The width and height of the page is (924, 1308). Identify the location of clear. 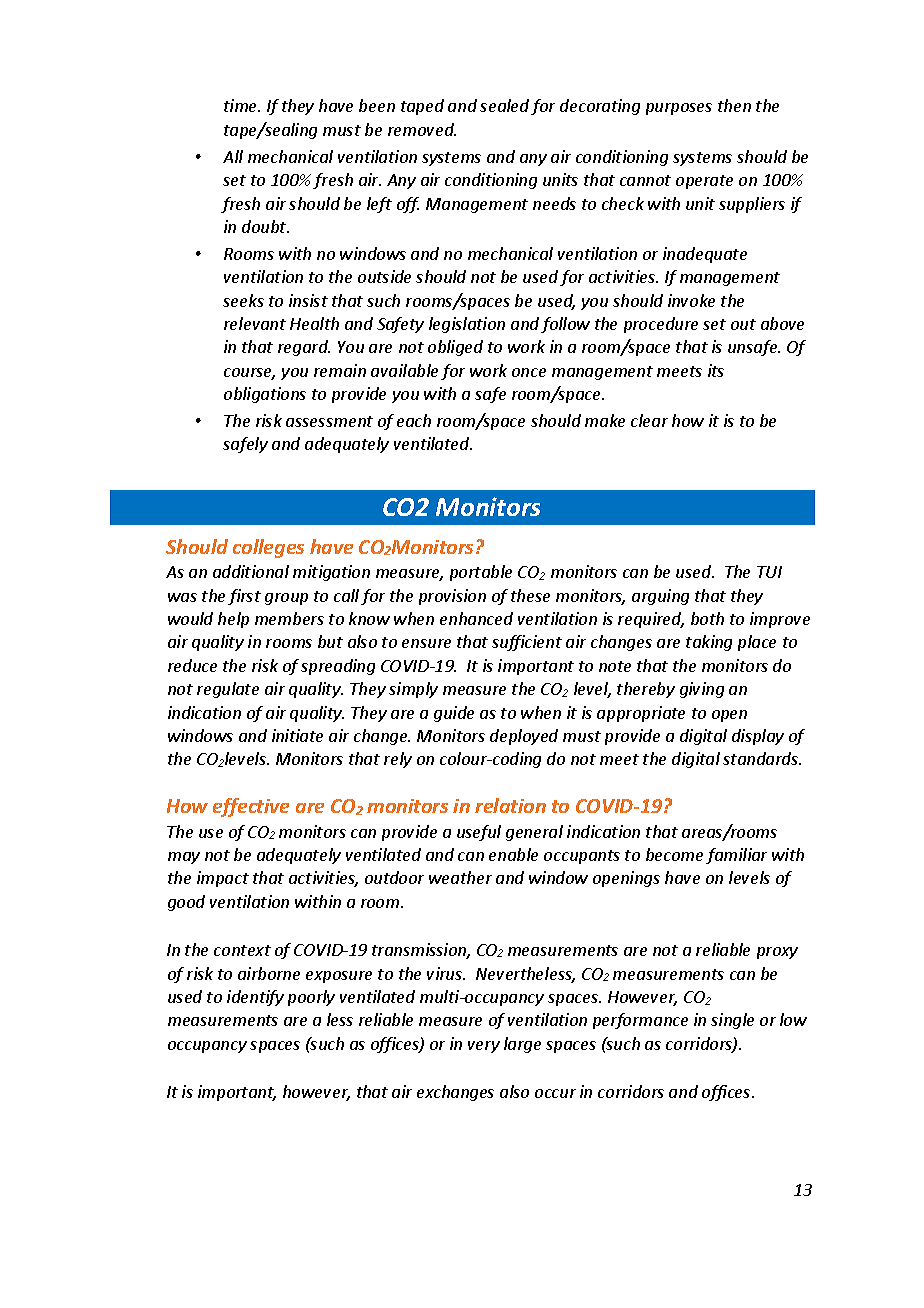
(649, 420).
